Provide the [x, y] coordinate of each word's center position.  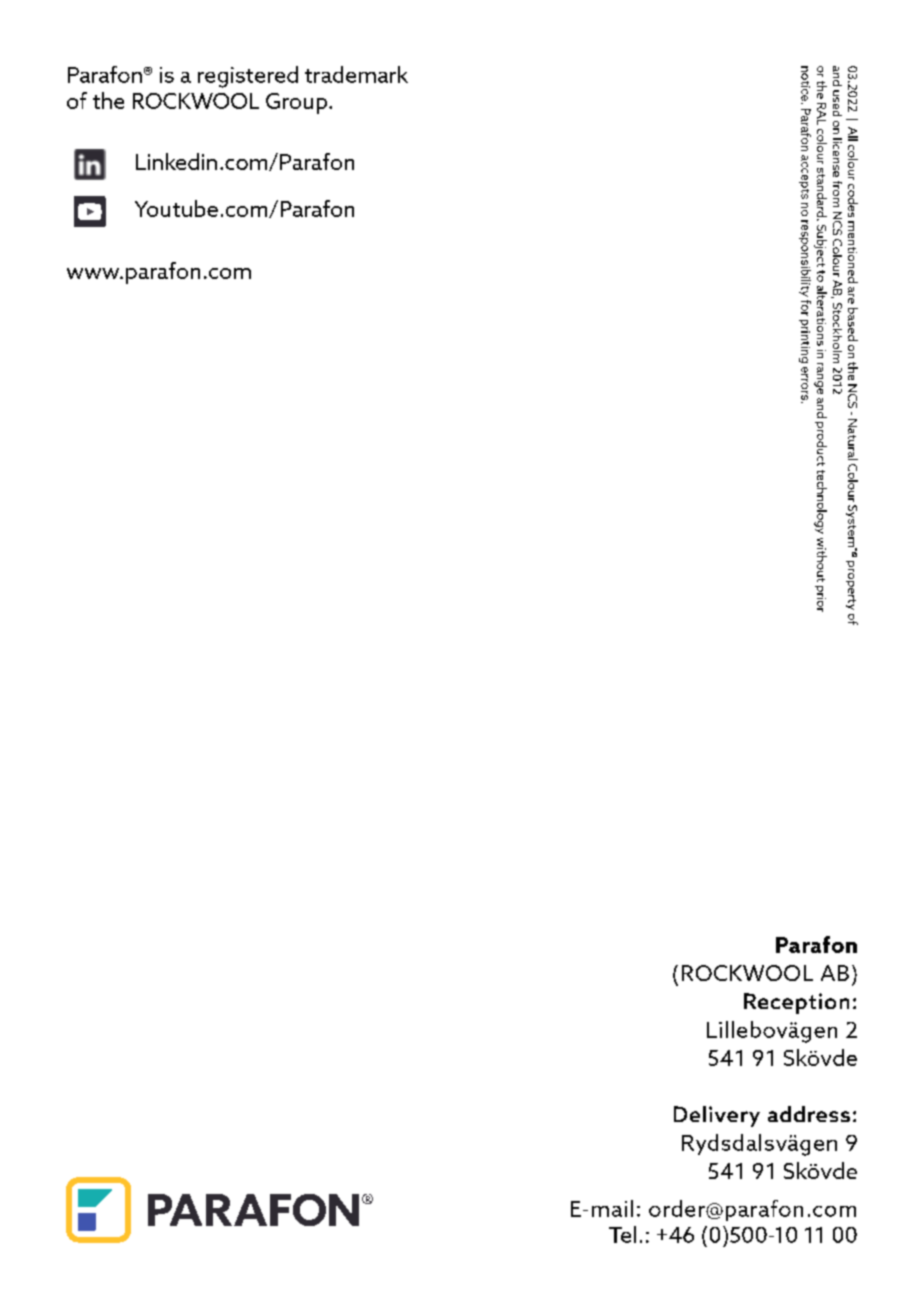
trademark [356, 74]
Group [296, 103]
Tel [622, 1234]
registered [248, 77]
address [809, 1114]
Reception [796, 1003]
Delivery [717, 1116]
